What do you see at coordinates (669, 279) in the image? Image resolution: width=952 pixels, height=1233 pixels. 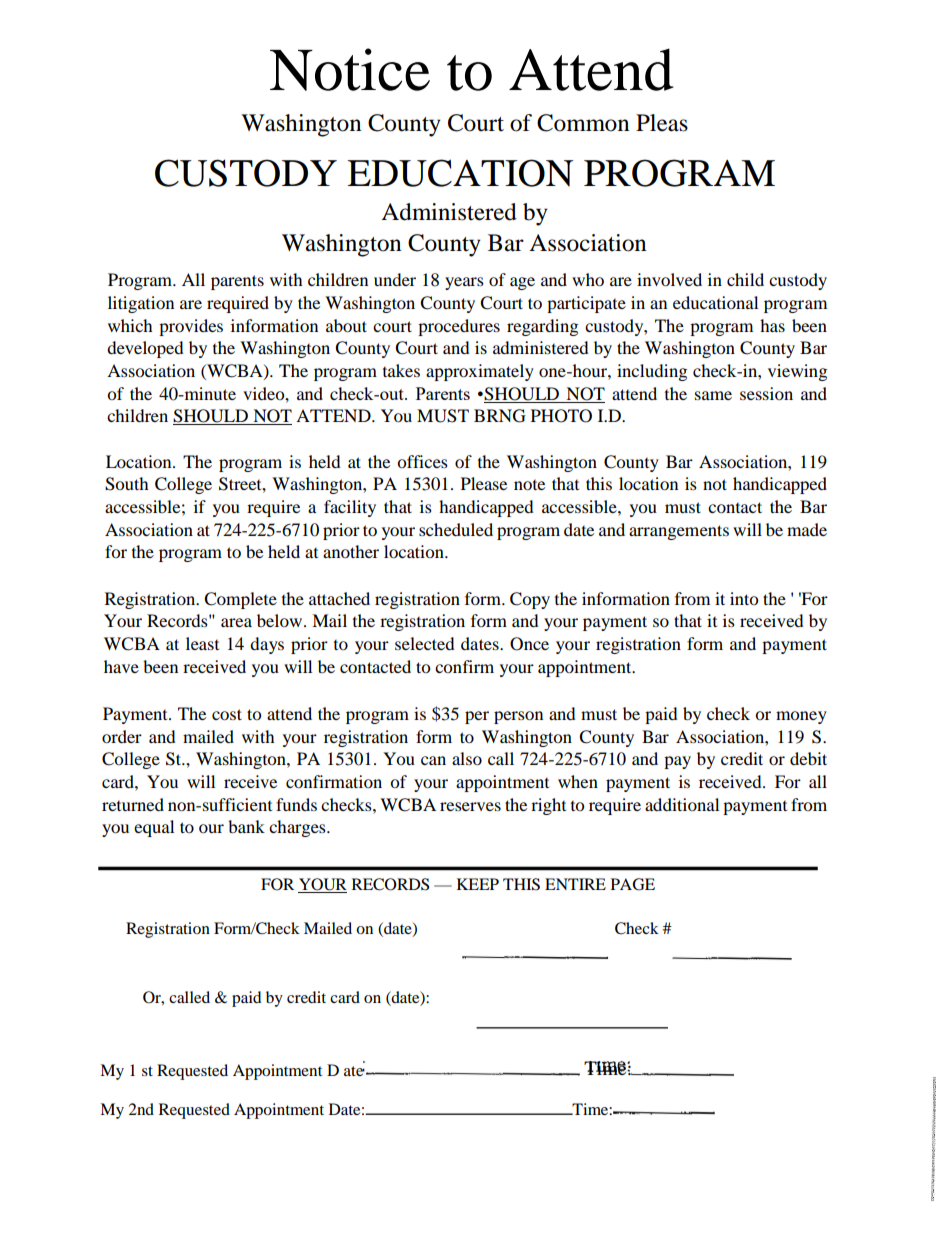 I see `involved` at bounding box center [669, 279].
